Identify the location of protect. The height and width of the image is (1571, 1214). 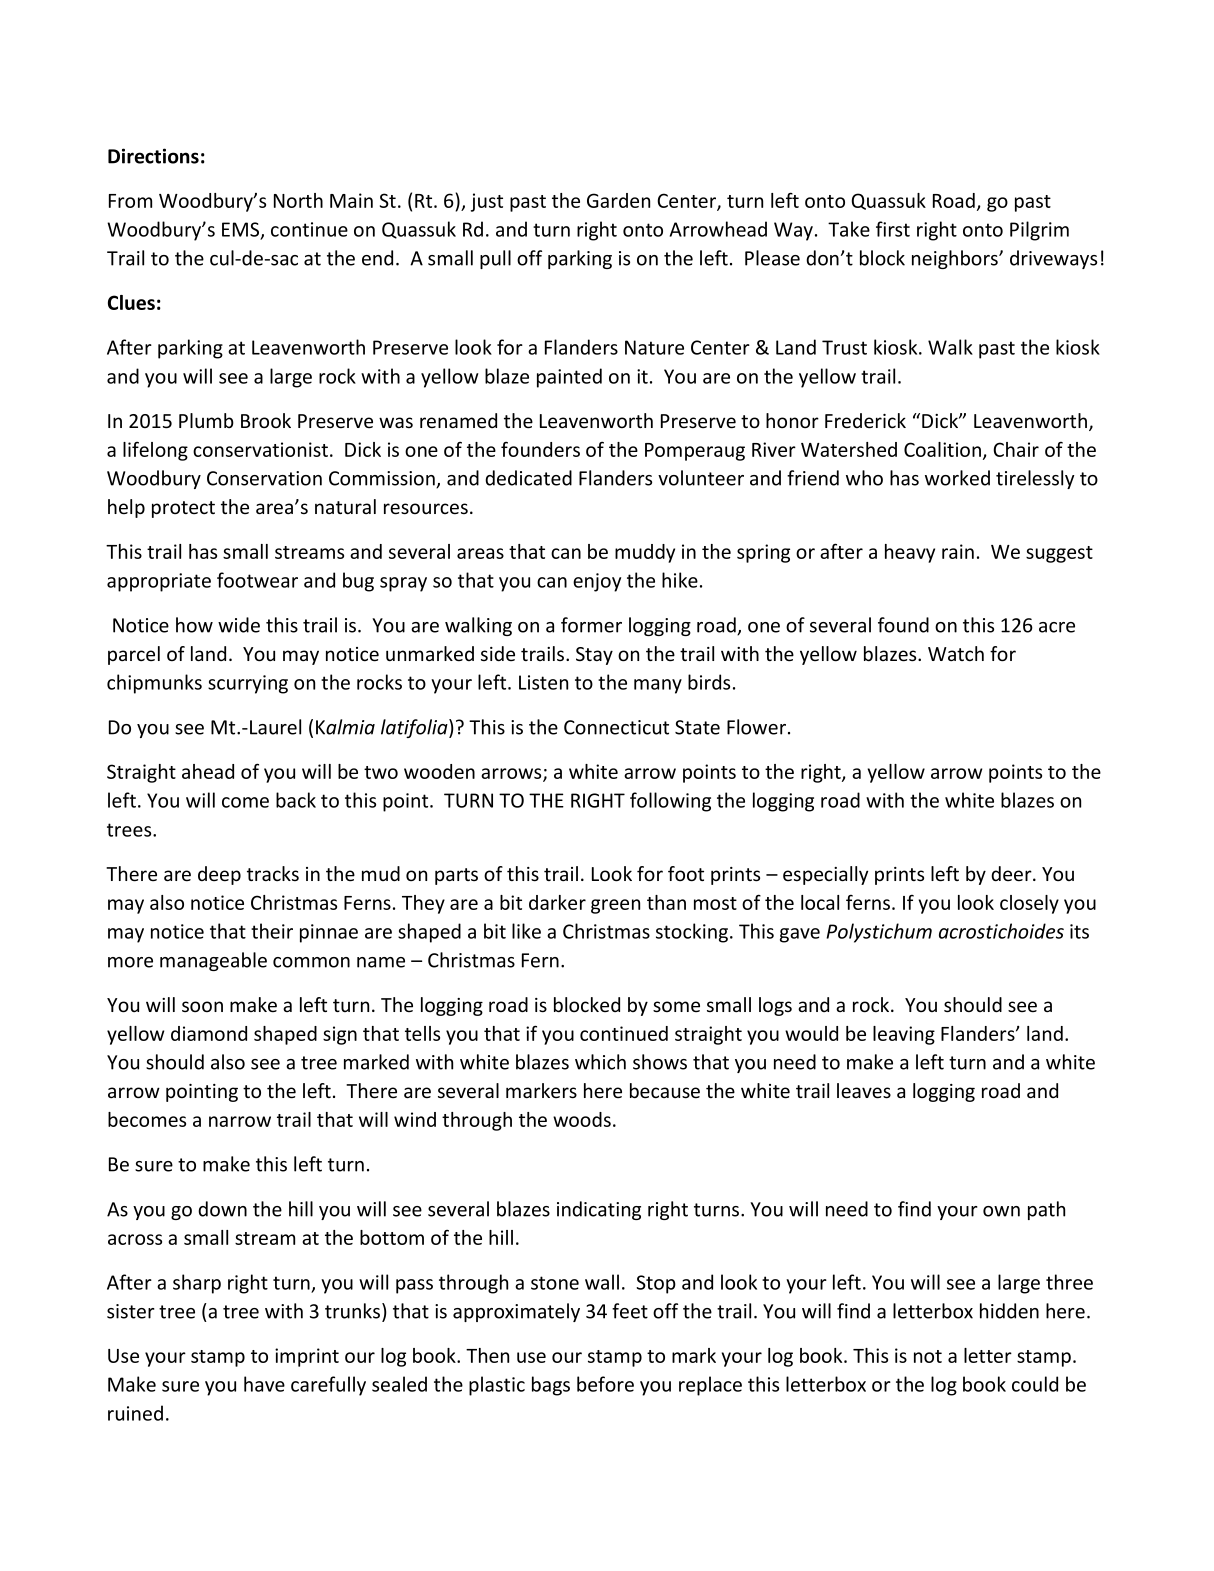
(183, 509).
